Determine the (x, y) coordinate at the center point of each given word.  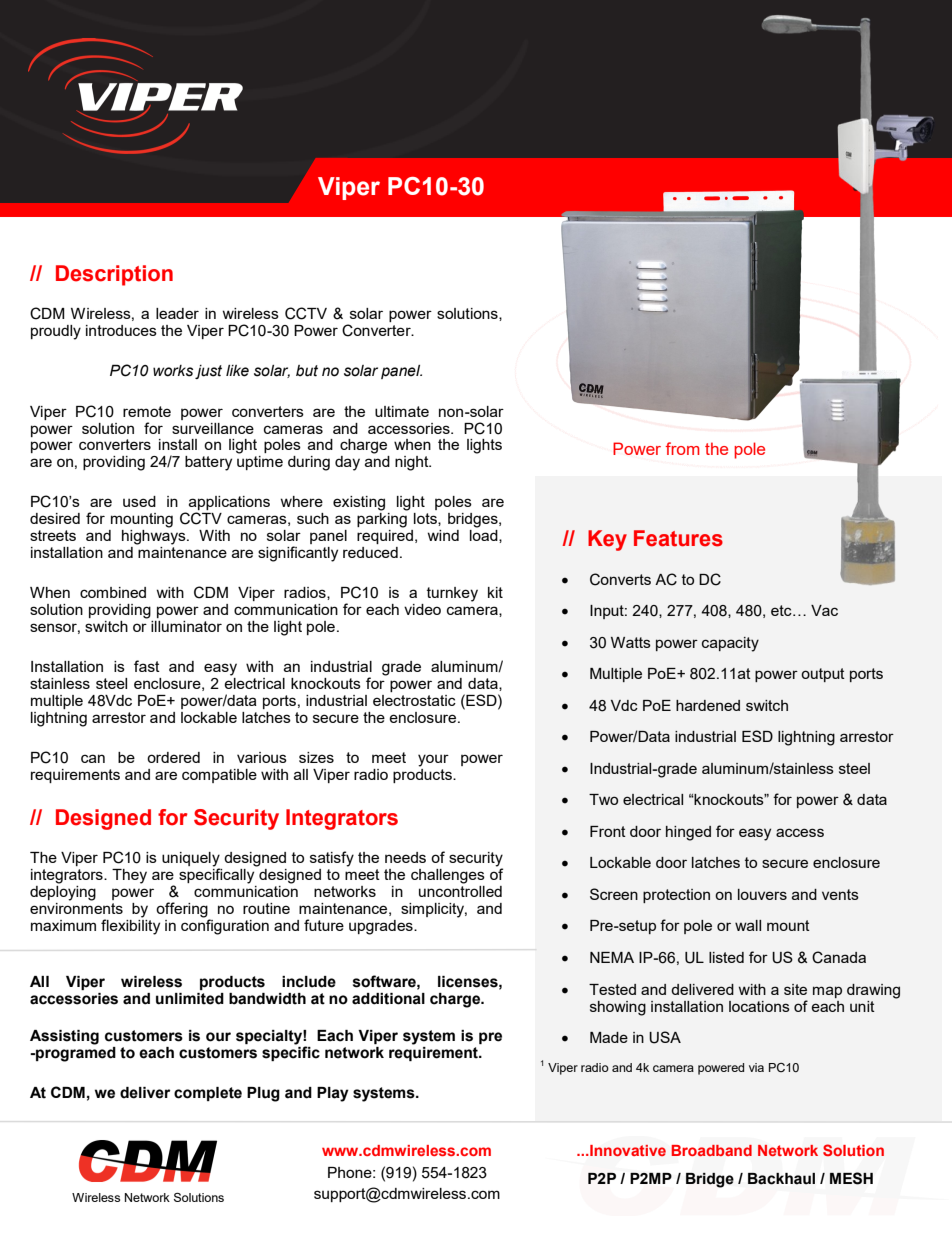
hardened (708, 705)
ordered (173, 757)
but (307, 371)
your (433, 760)
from (683, 448)
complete (208, 1094)
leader (177, 313)
